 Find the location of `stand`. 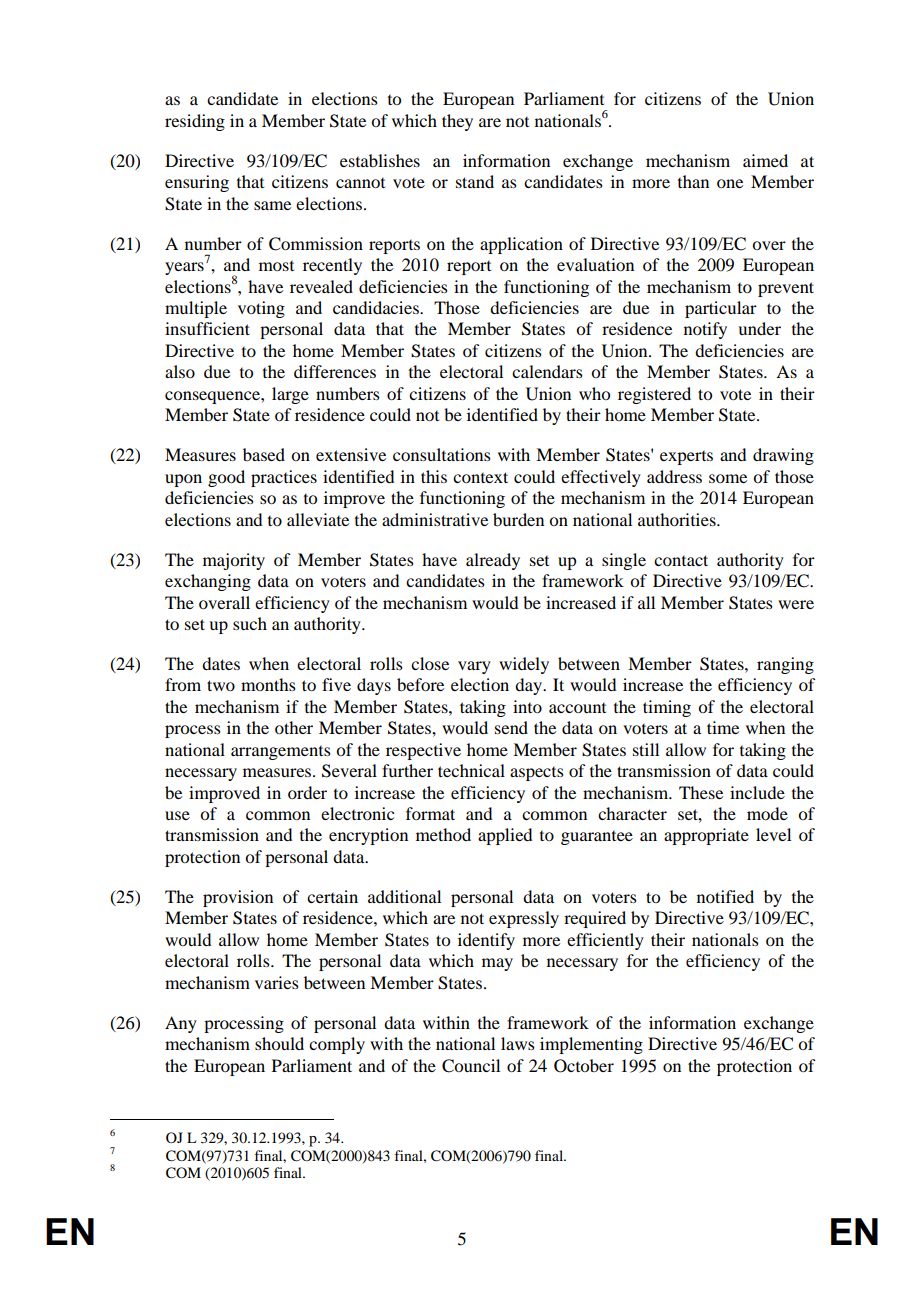

stand is located at coordinates (475, 181).
